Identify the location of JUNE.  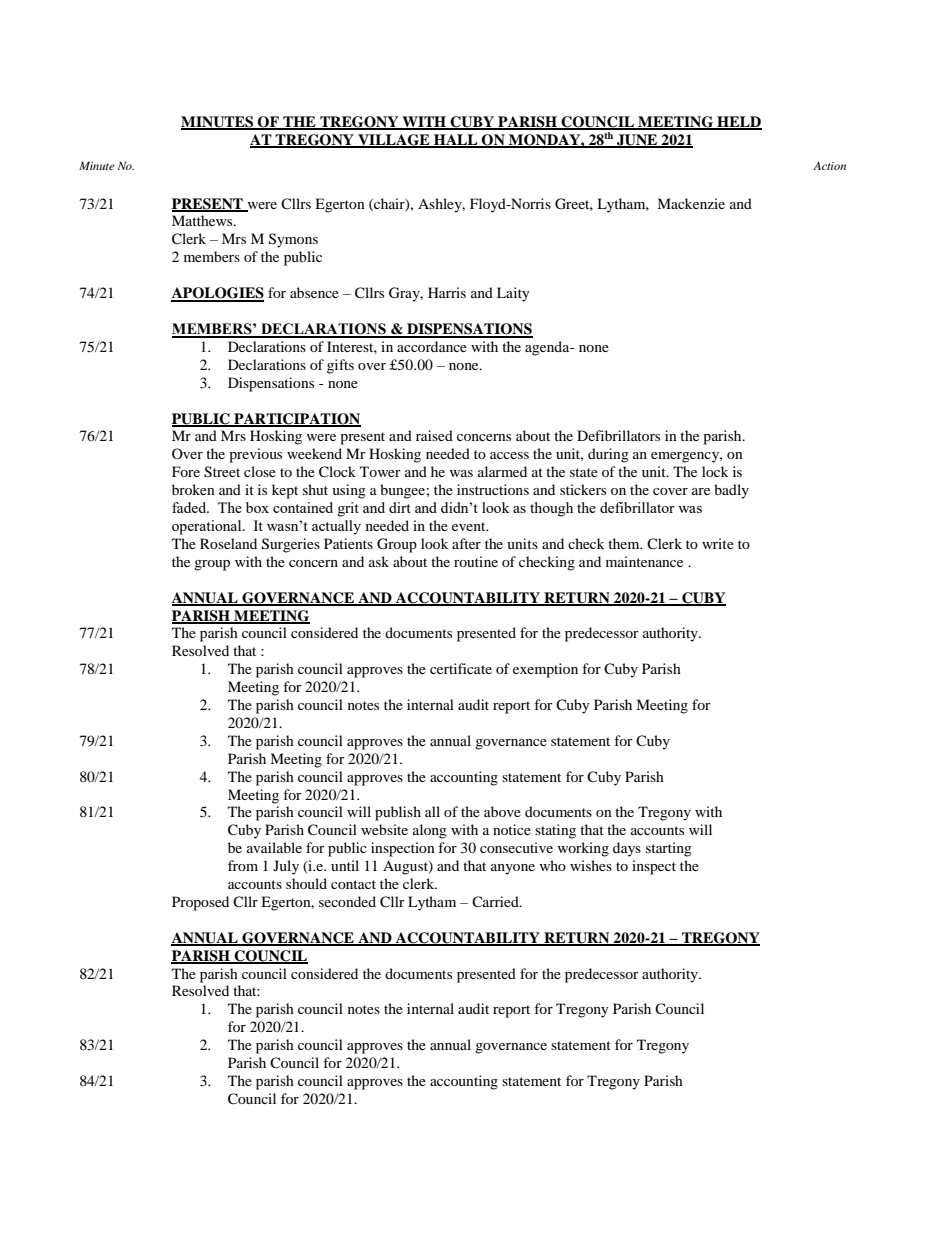
(637, 140).
